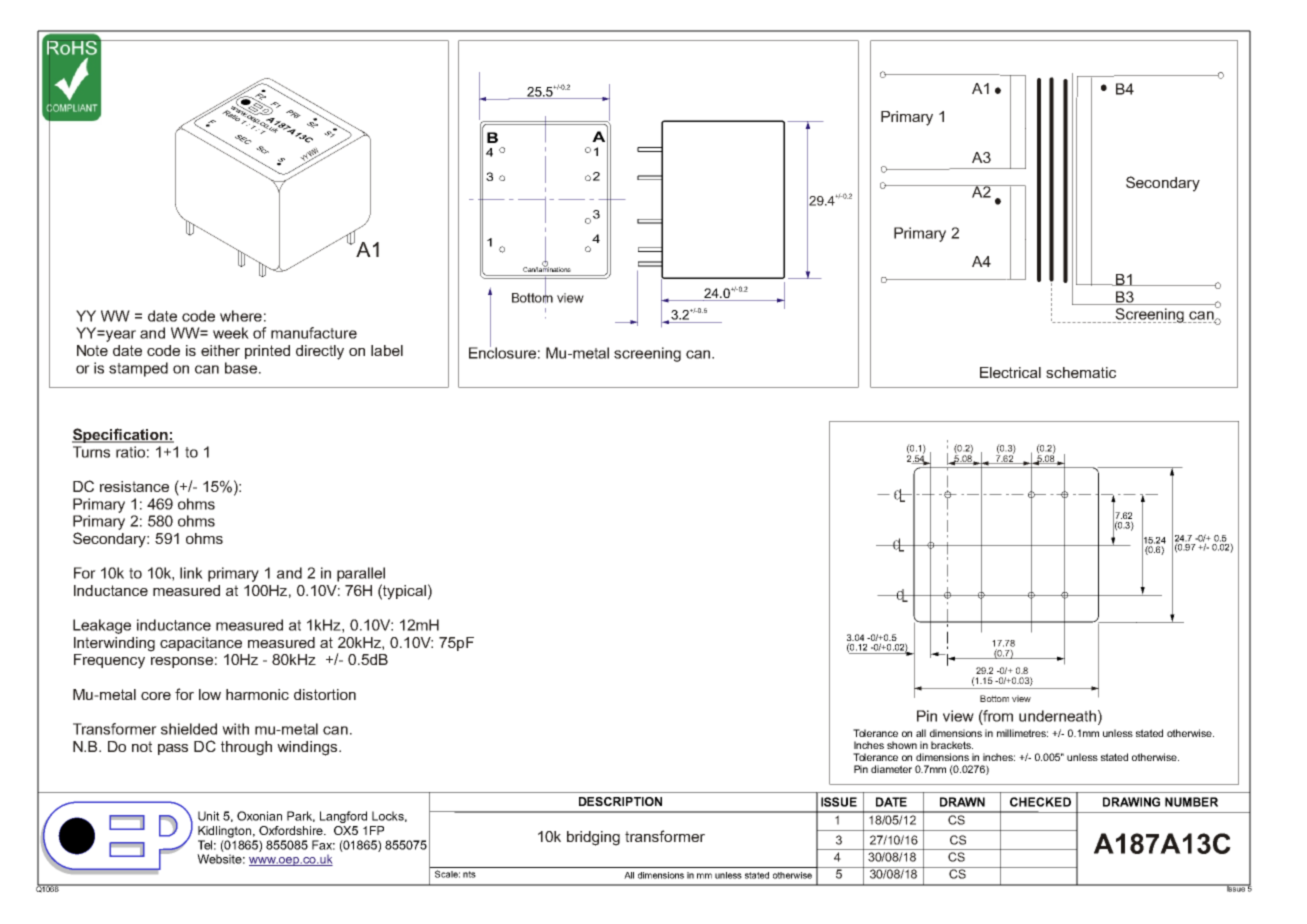 The width and height of the document is (1307, 924). Describe the element at coordinates (593, 838) in the document. I see `bridging` at that location.
